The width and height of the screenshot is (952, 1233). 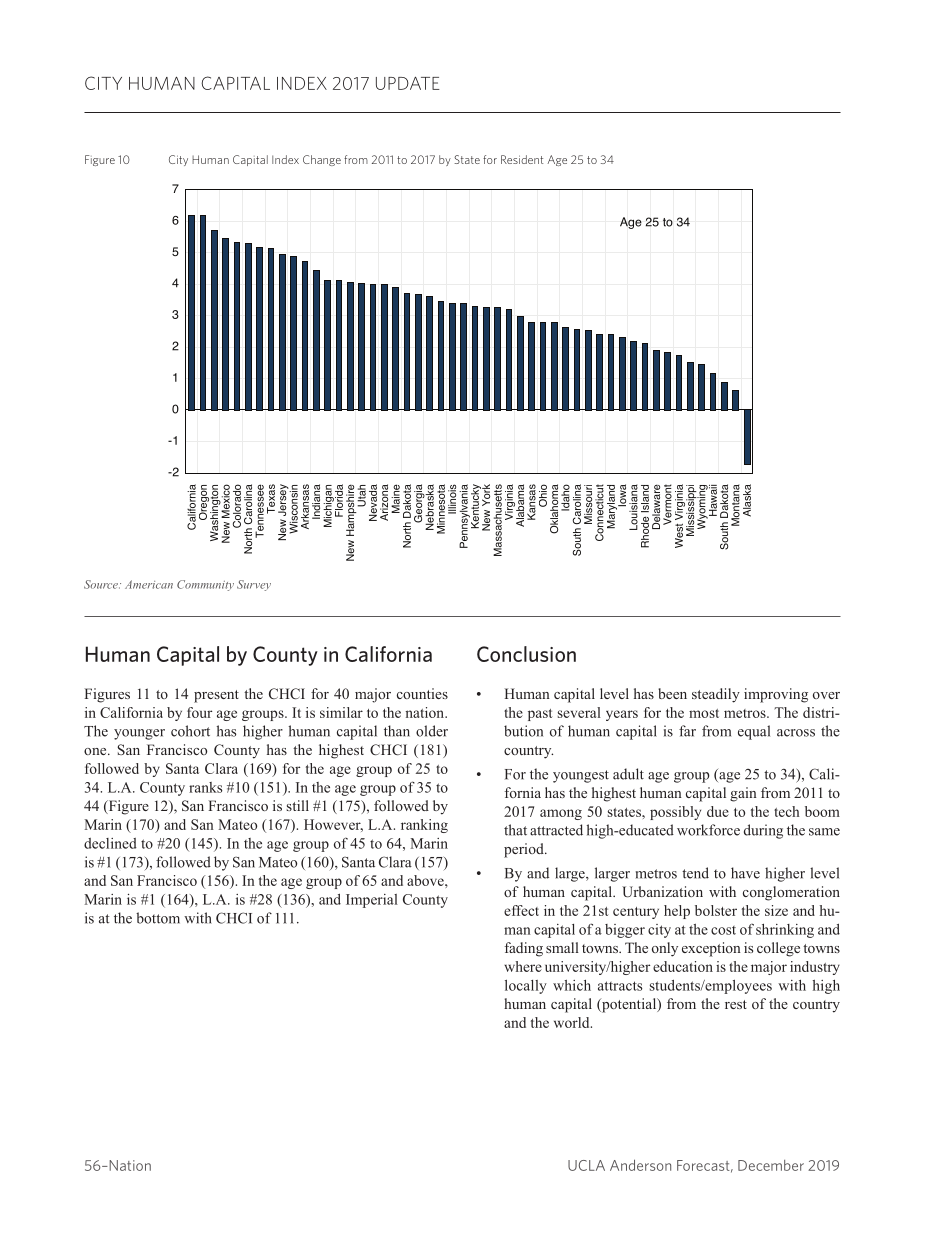 I want to click on bottom, so click(x=158, y=918).
